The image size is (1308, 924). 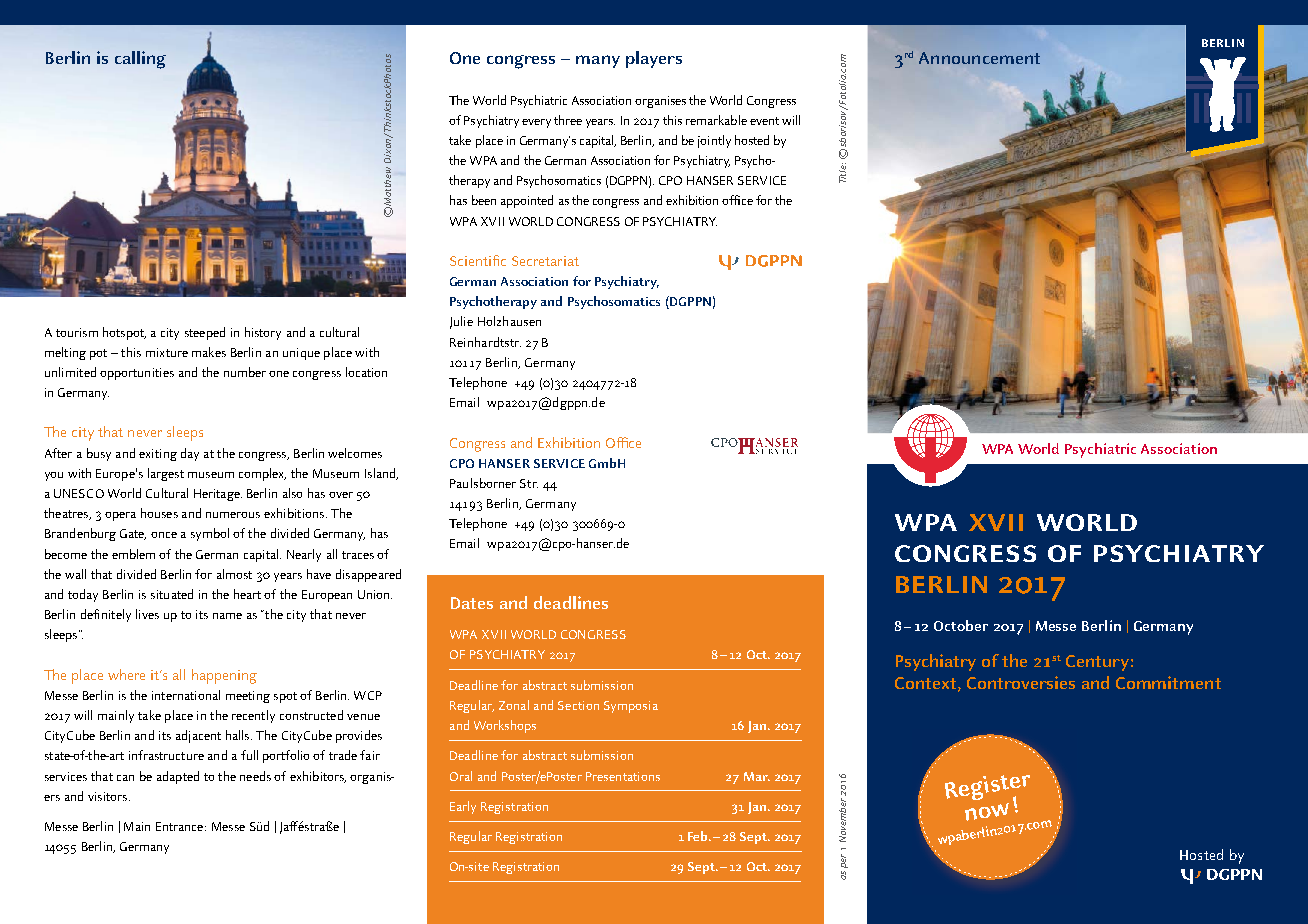 I want to click on Announcement, so click(x=979, y=58).
